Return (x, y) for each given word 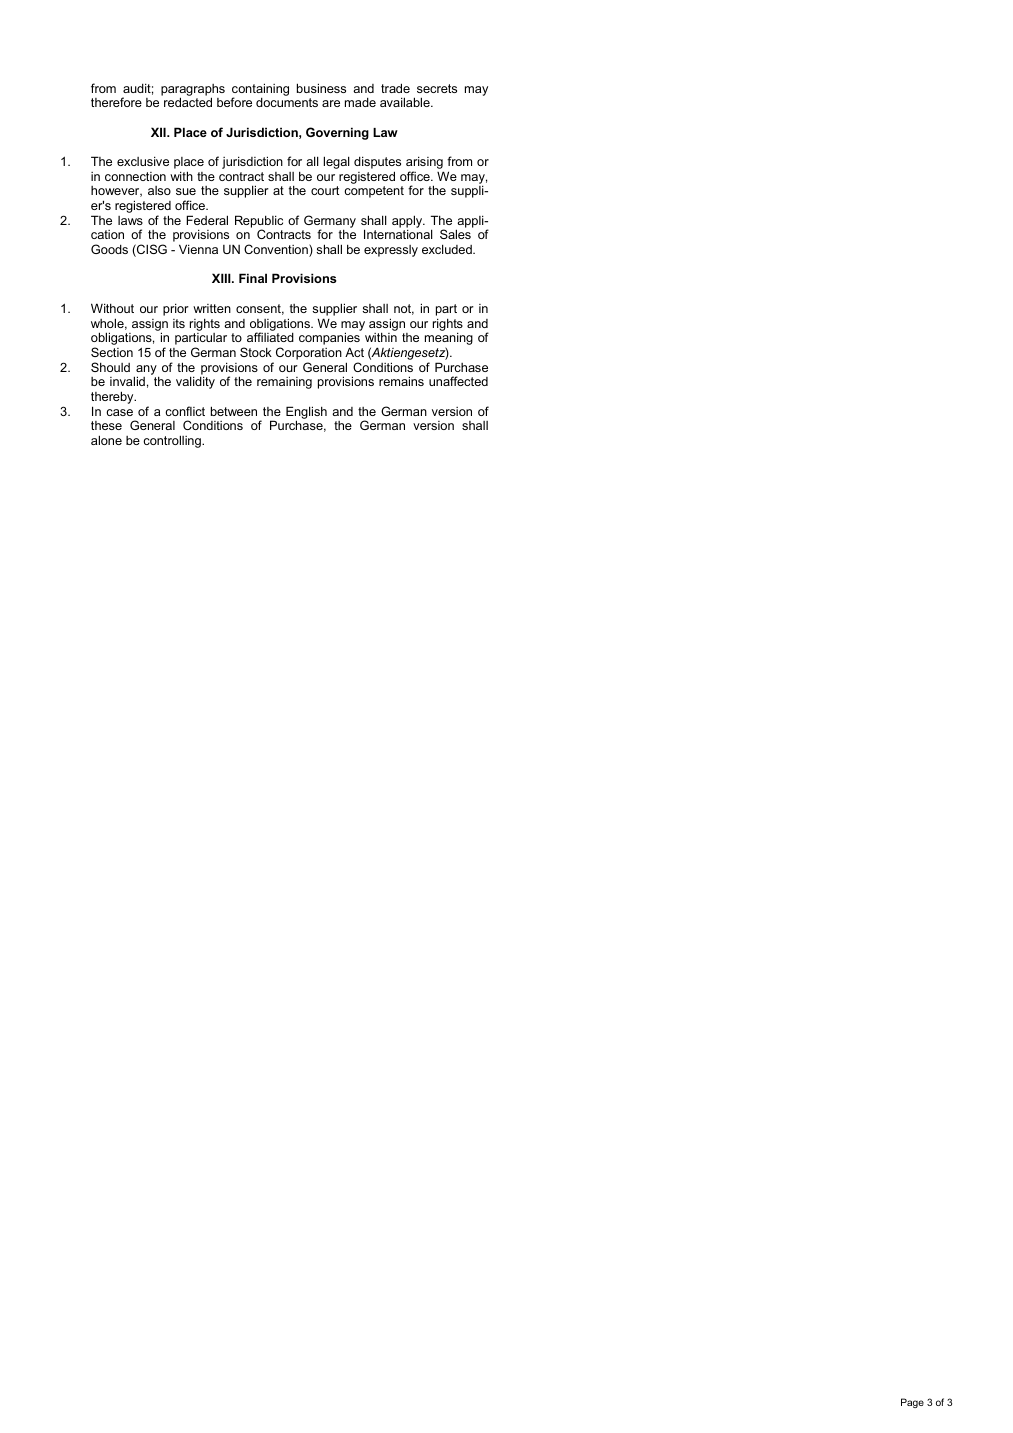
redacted (188, 102)
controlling (173, 441)
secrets (437, 88)
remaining (284, 383)
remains (401, 381)
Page (912, 1403)
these (106, 425)
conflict (185, 411)
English (306, 413)
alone (106, 440)
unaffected (458, 381)
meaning (449, 340)
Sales (455, 234)
